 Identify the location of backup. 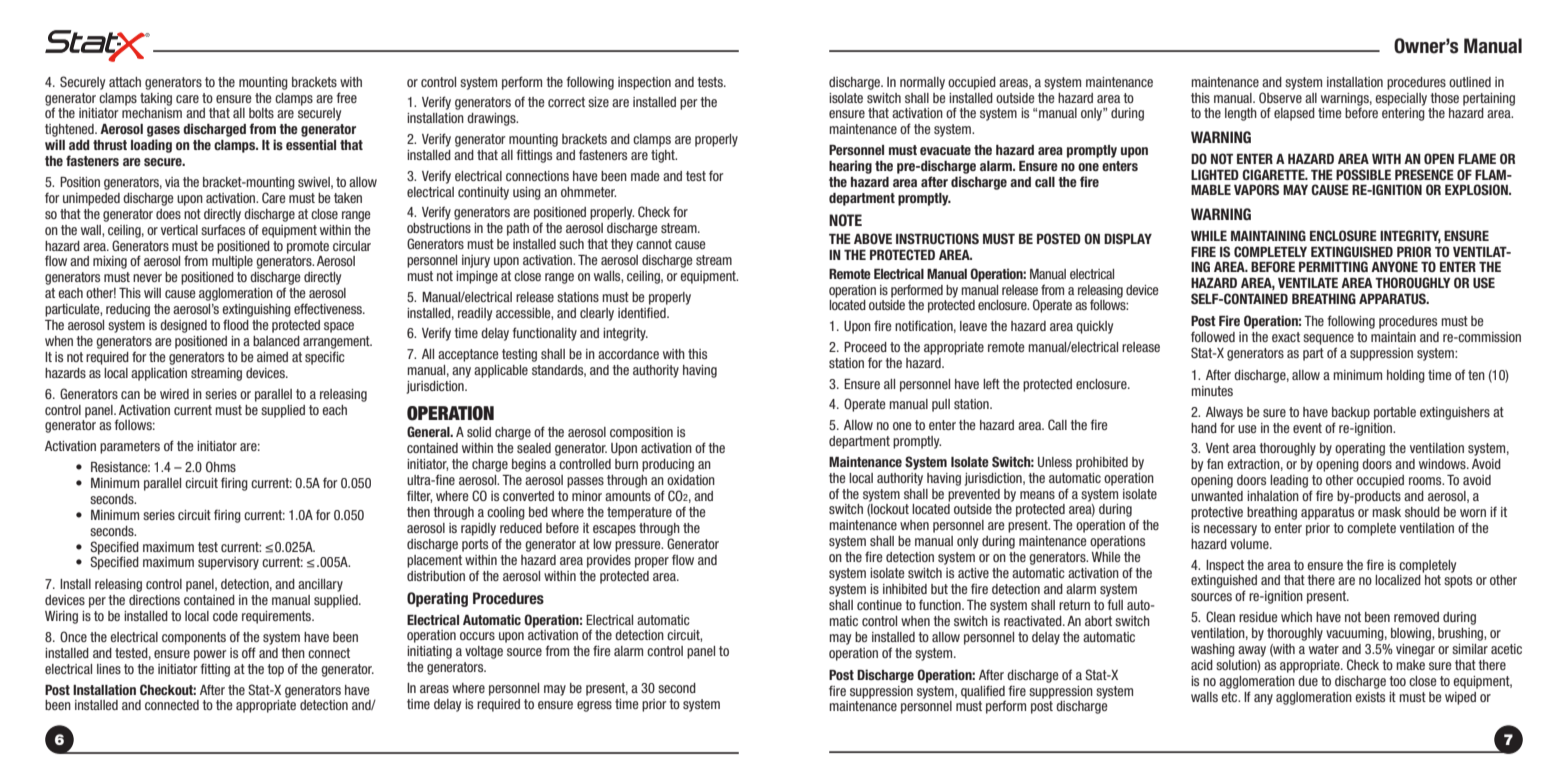
(1351, 413).
